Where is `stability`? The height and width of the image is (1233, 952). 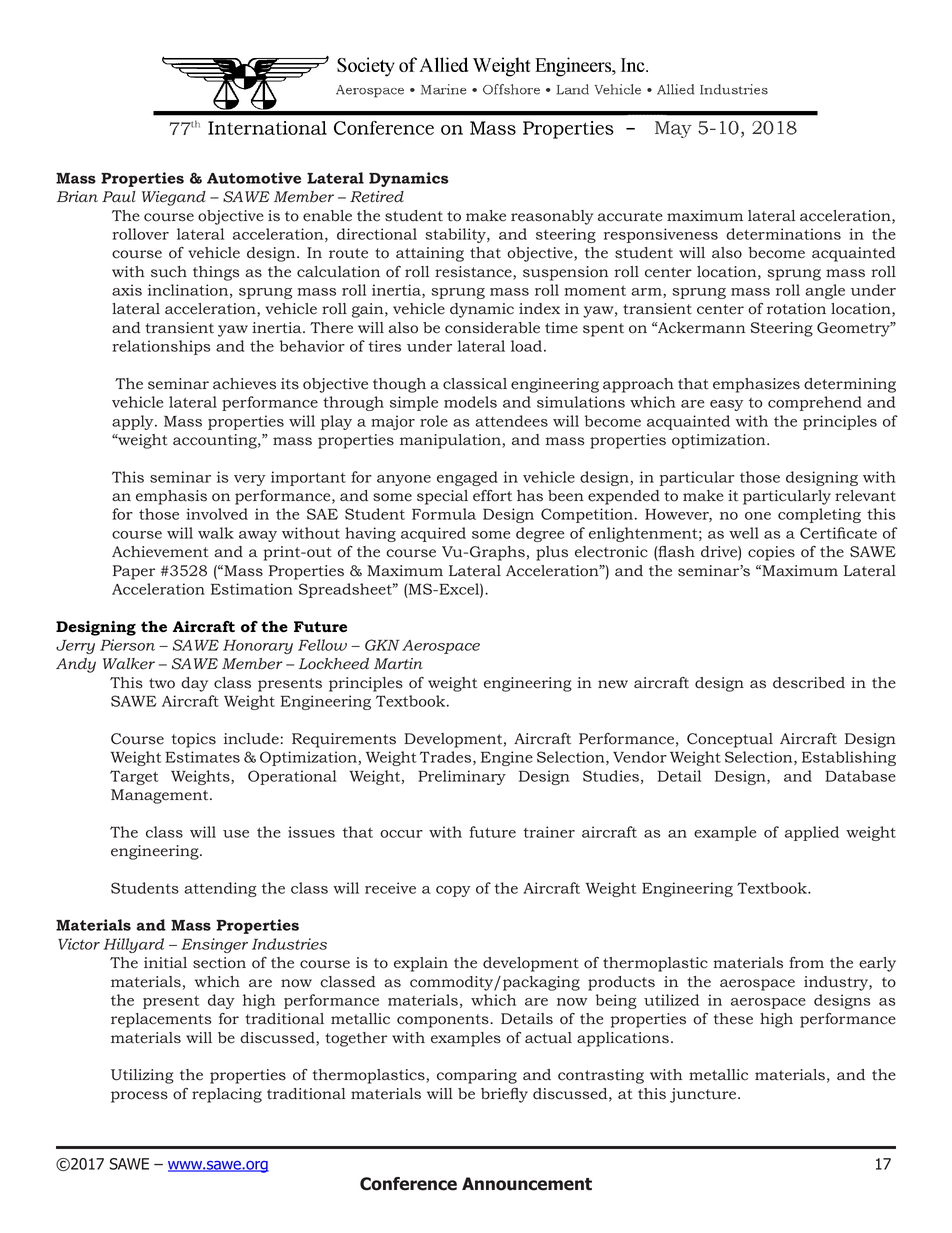 stability is located at coordinates (456, 235).
